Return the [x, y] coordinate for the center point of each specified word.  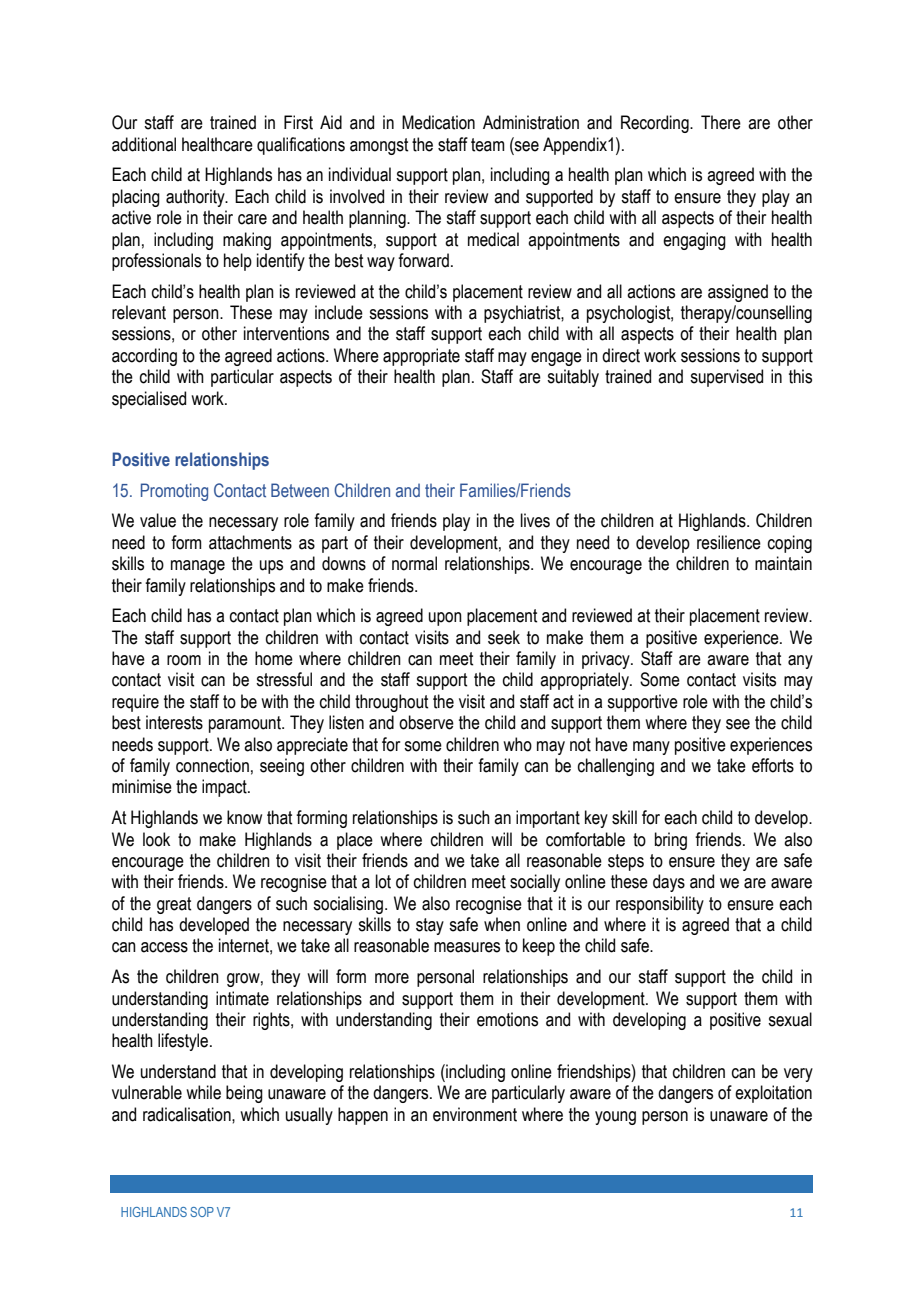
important [548, 819]
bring [671, 841]
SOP [202, 1212]
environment [475, 1114]
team [488, 145]
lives [535, 520]
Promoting [174, 492]
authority [196, 198]
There [721, 122]
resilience [729, 542]
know [244, 817]
